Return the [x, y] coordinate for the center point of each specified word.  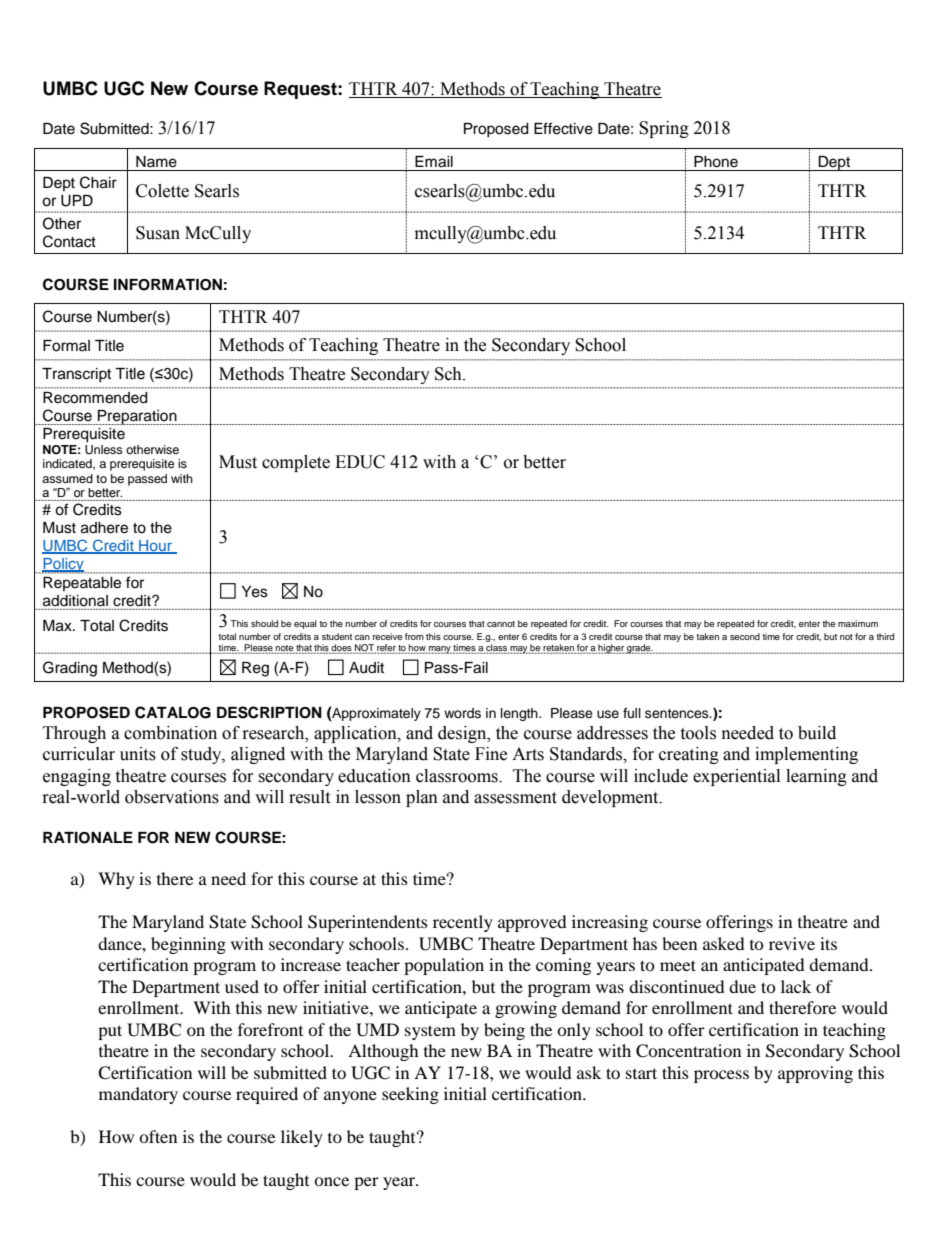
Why [116, 880]
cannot [501, 624]
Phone [716, 162]
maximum [858, 623]
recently [463, 923]
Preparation [137, 417]
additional [75, 600]
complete [296, 463]
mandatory [138, 1095]
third [885, 636]
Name [156, 162]
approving [815, 1074]
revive [792, 943]
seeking [410, 1095]
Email [434, 162]
